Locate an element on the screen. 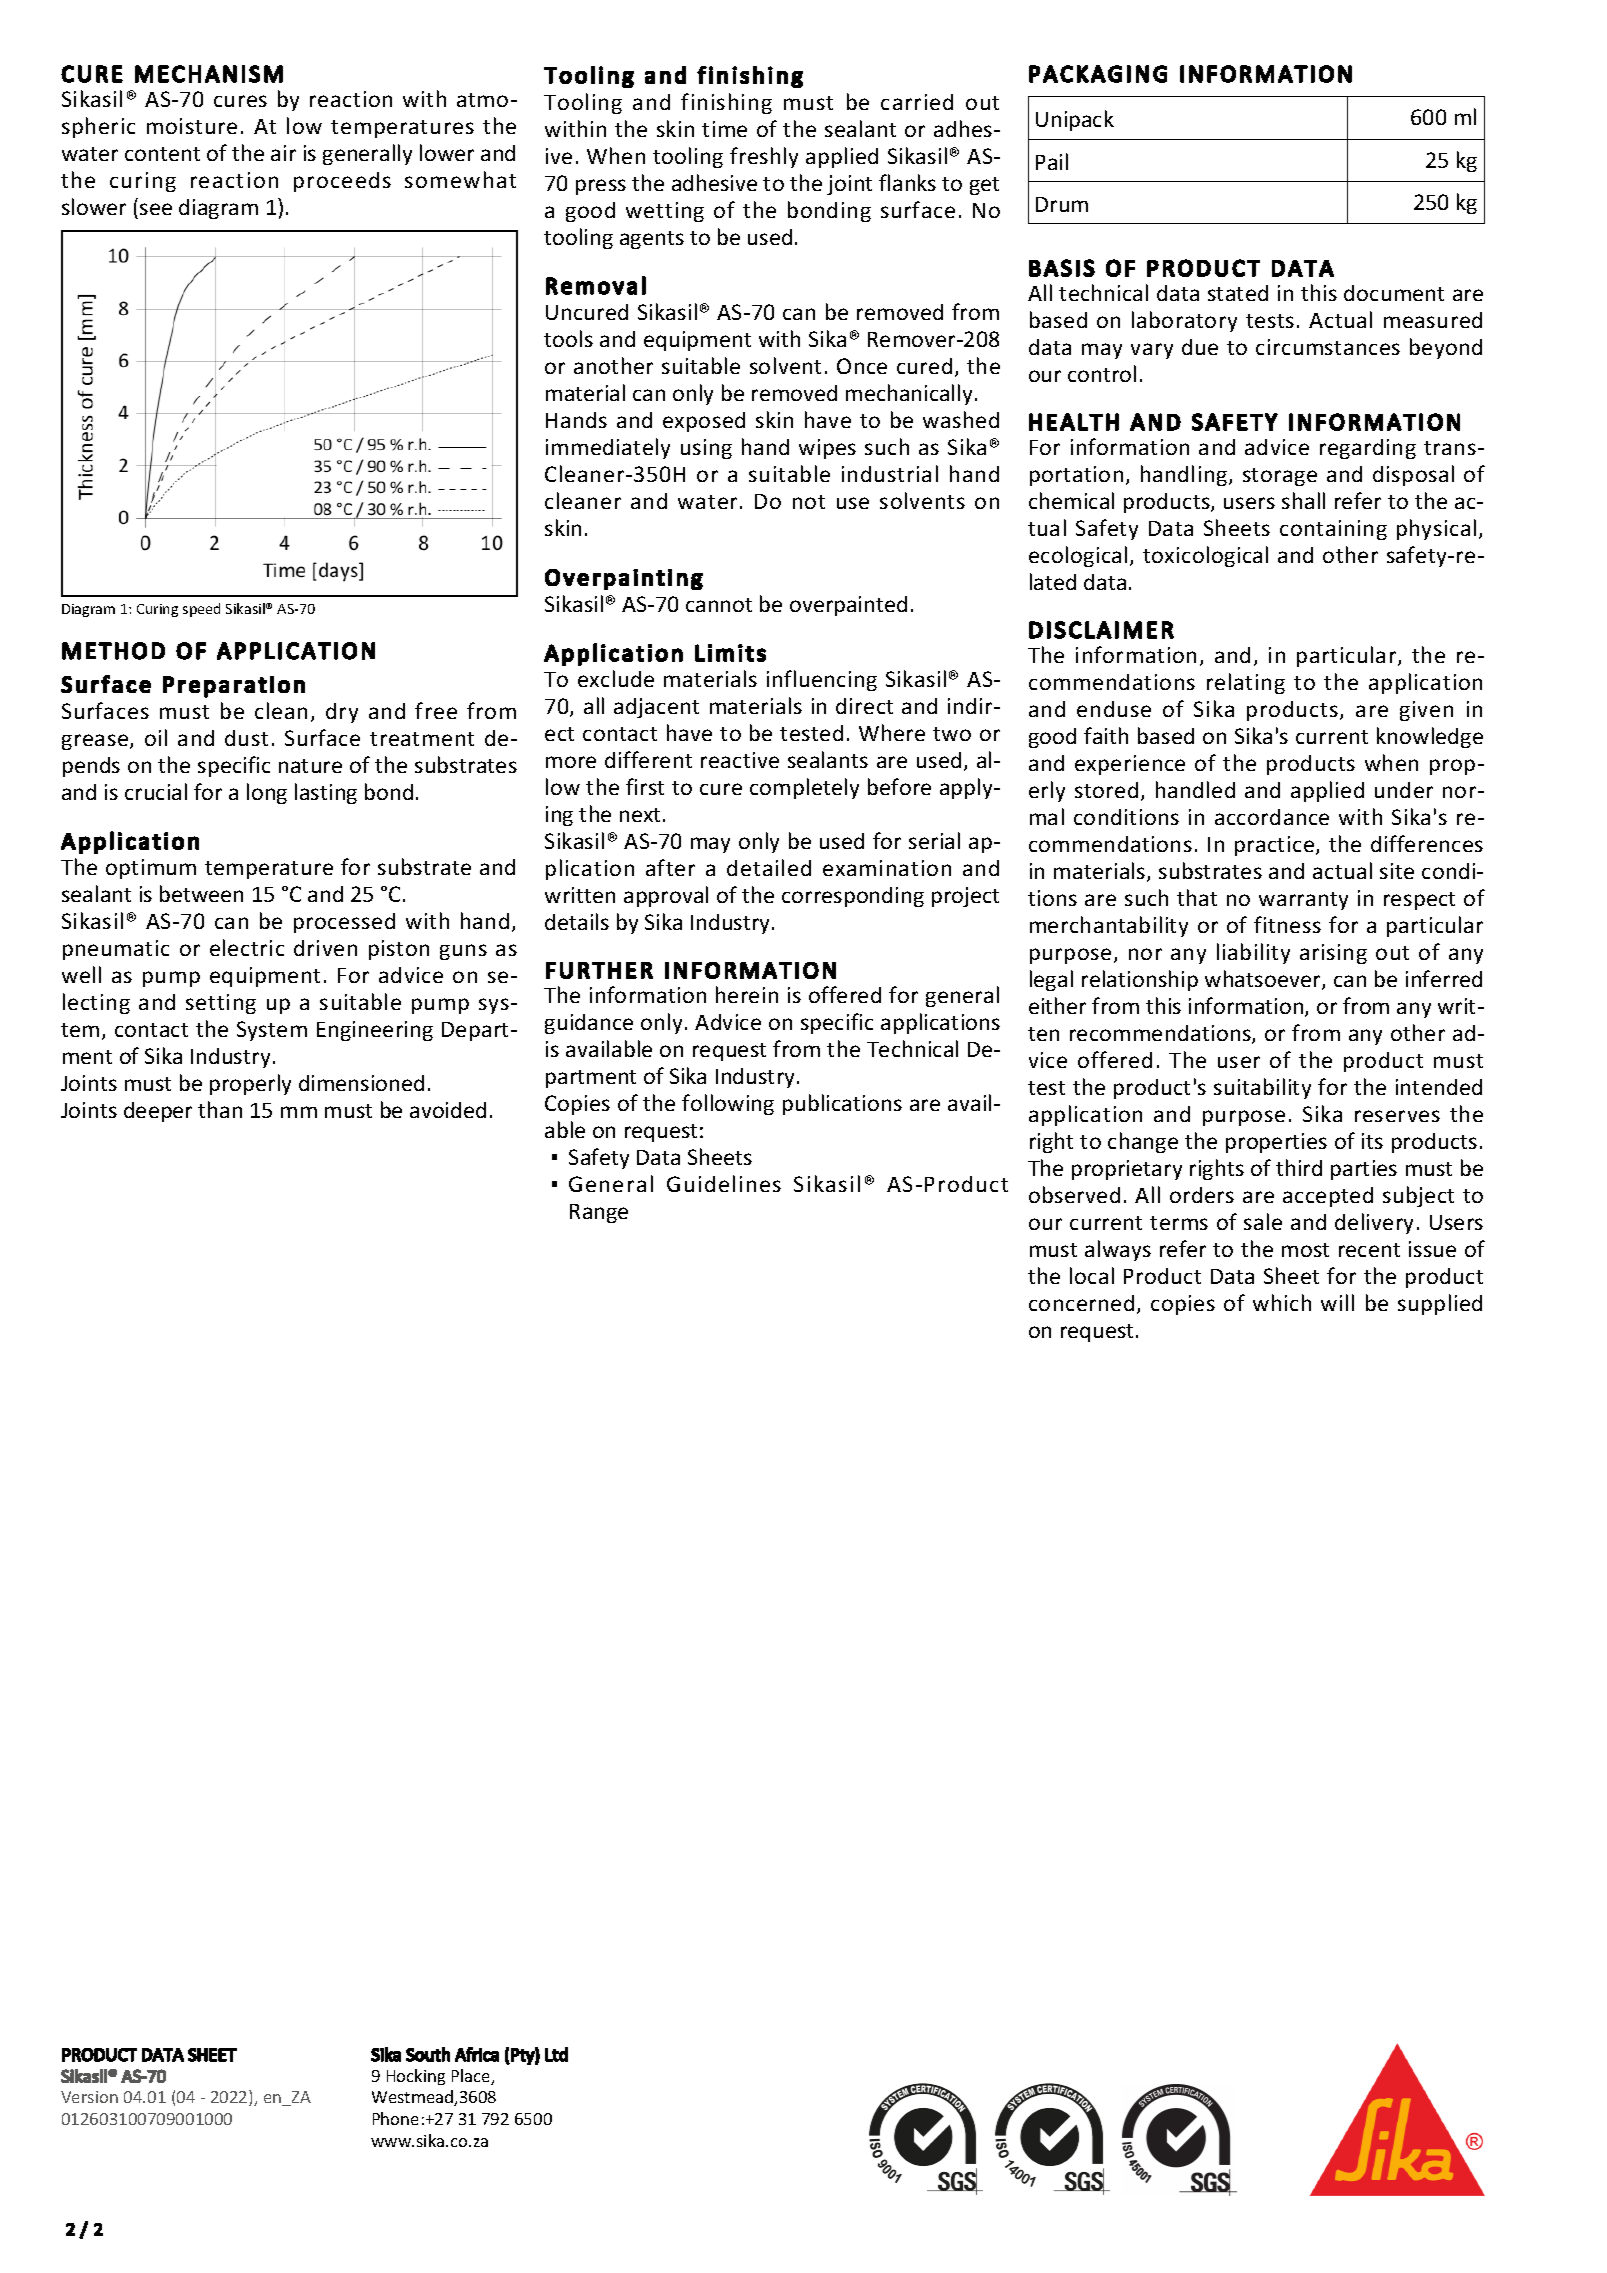  air is located at coordinates (283, 153).
